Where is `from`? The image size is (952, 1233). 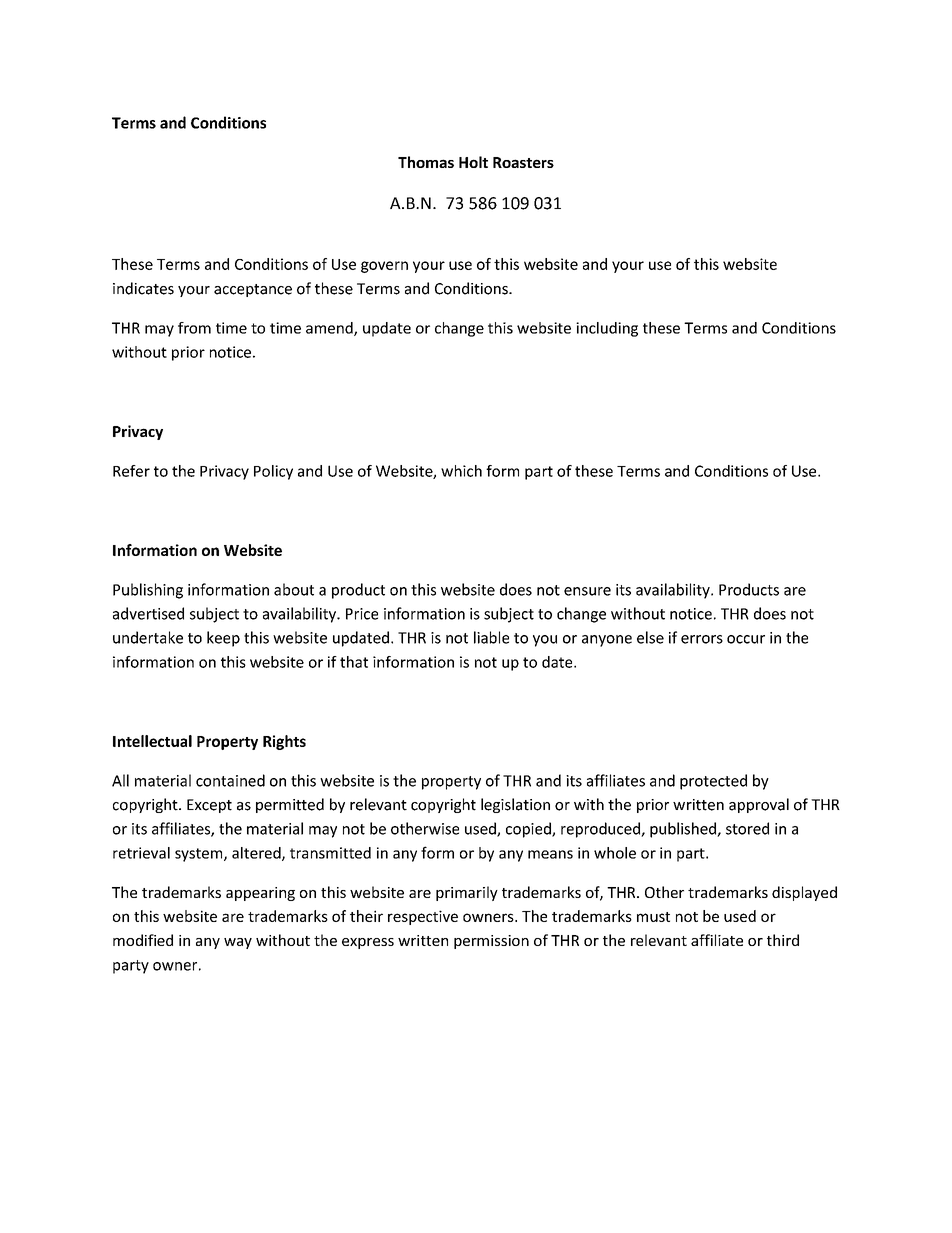
from is located at coordinates (194, 328).
